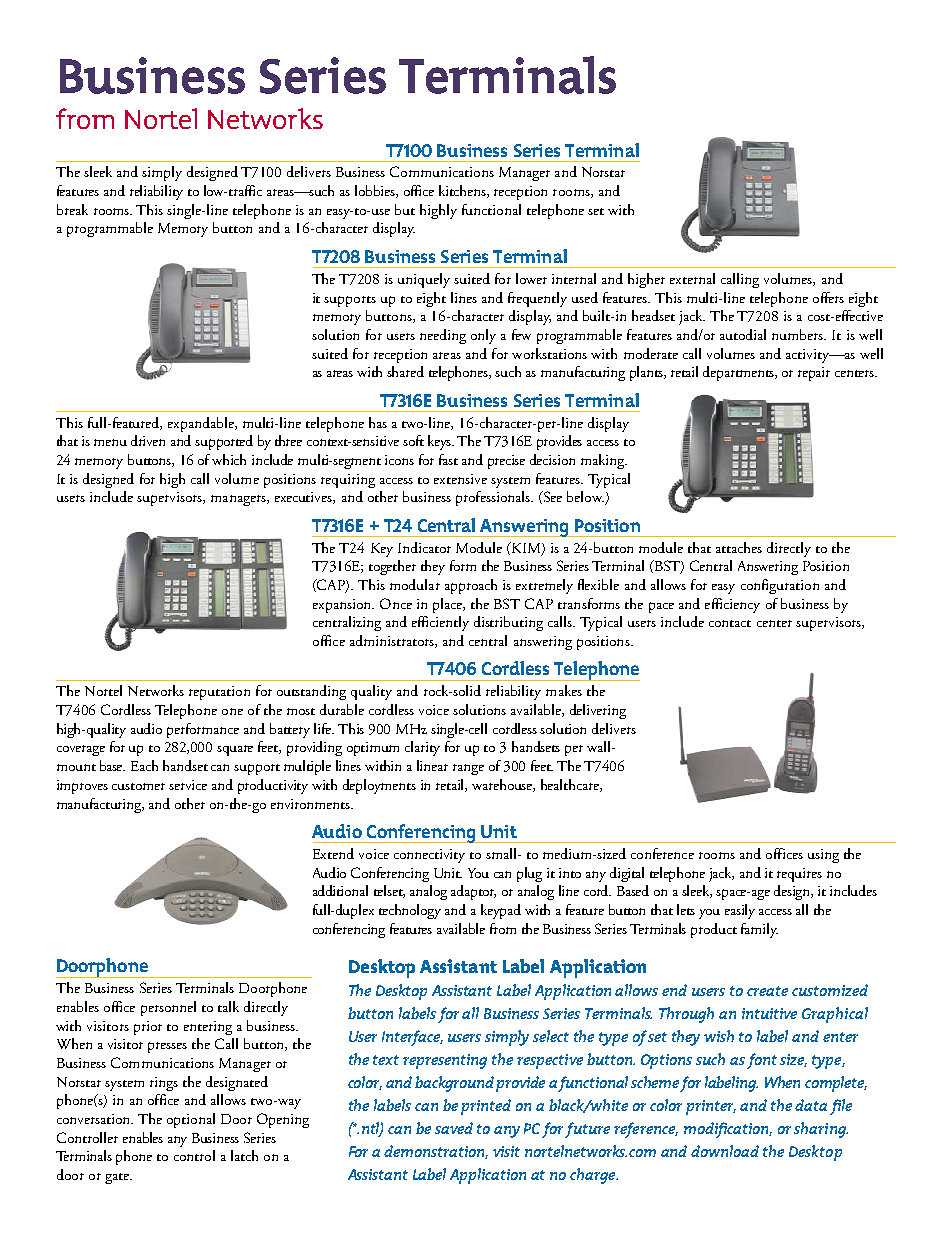  What do you see at coordinates (429, 856) in the page?
I see `connectivity` at bounding box center [429, 856].
